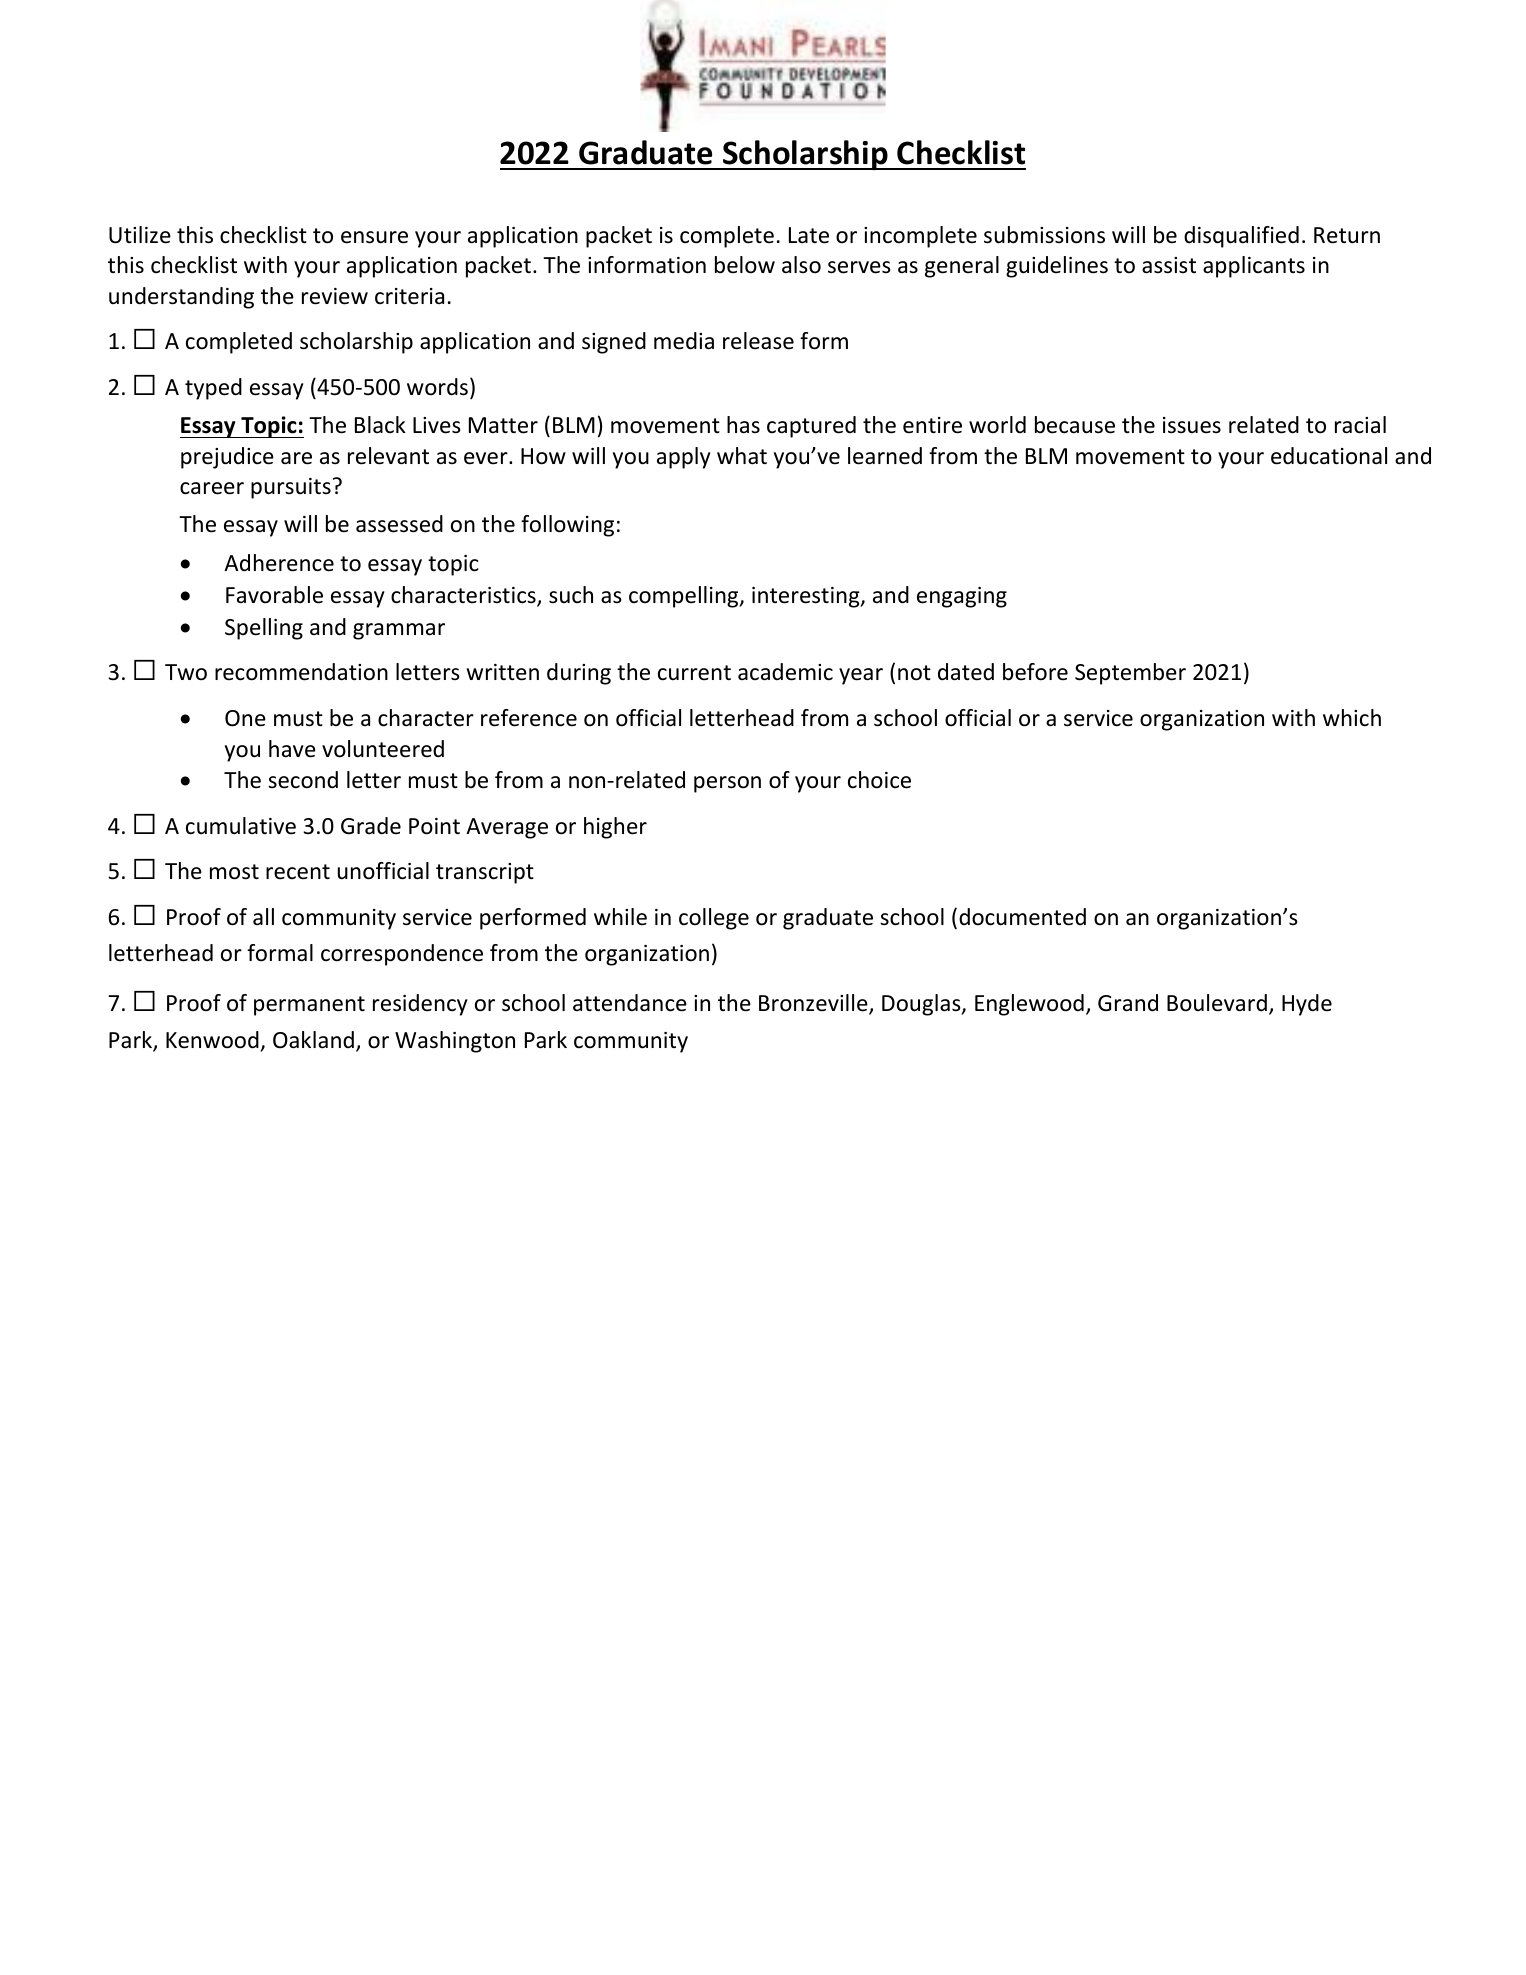  Describe the element at coordinates (1329, 456) in the screenshot. I see `educational` at that location.
